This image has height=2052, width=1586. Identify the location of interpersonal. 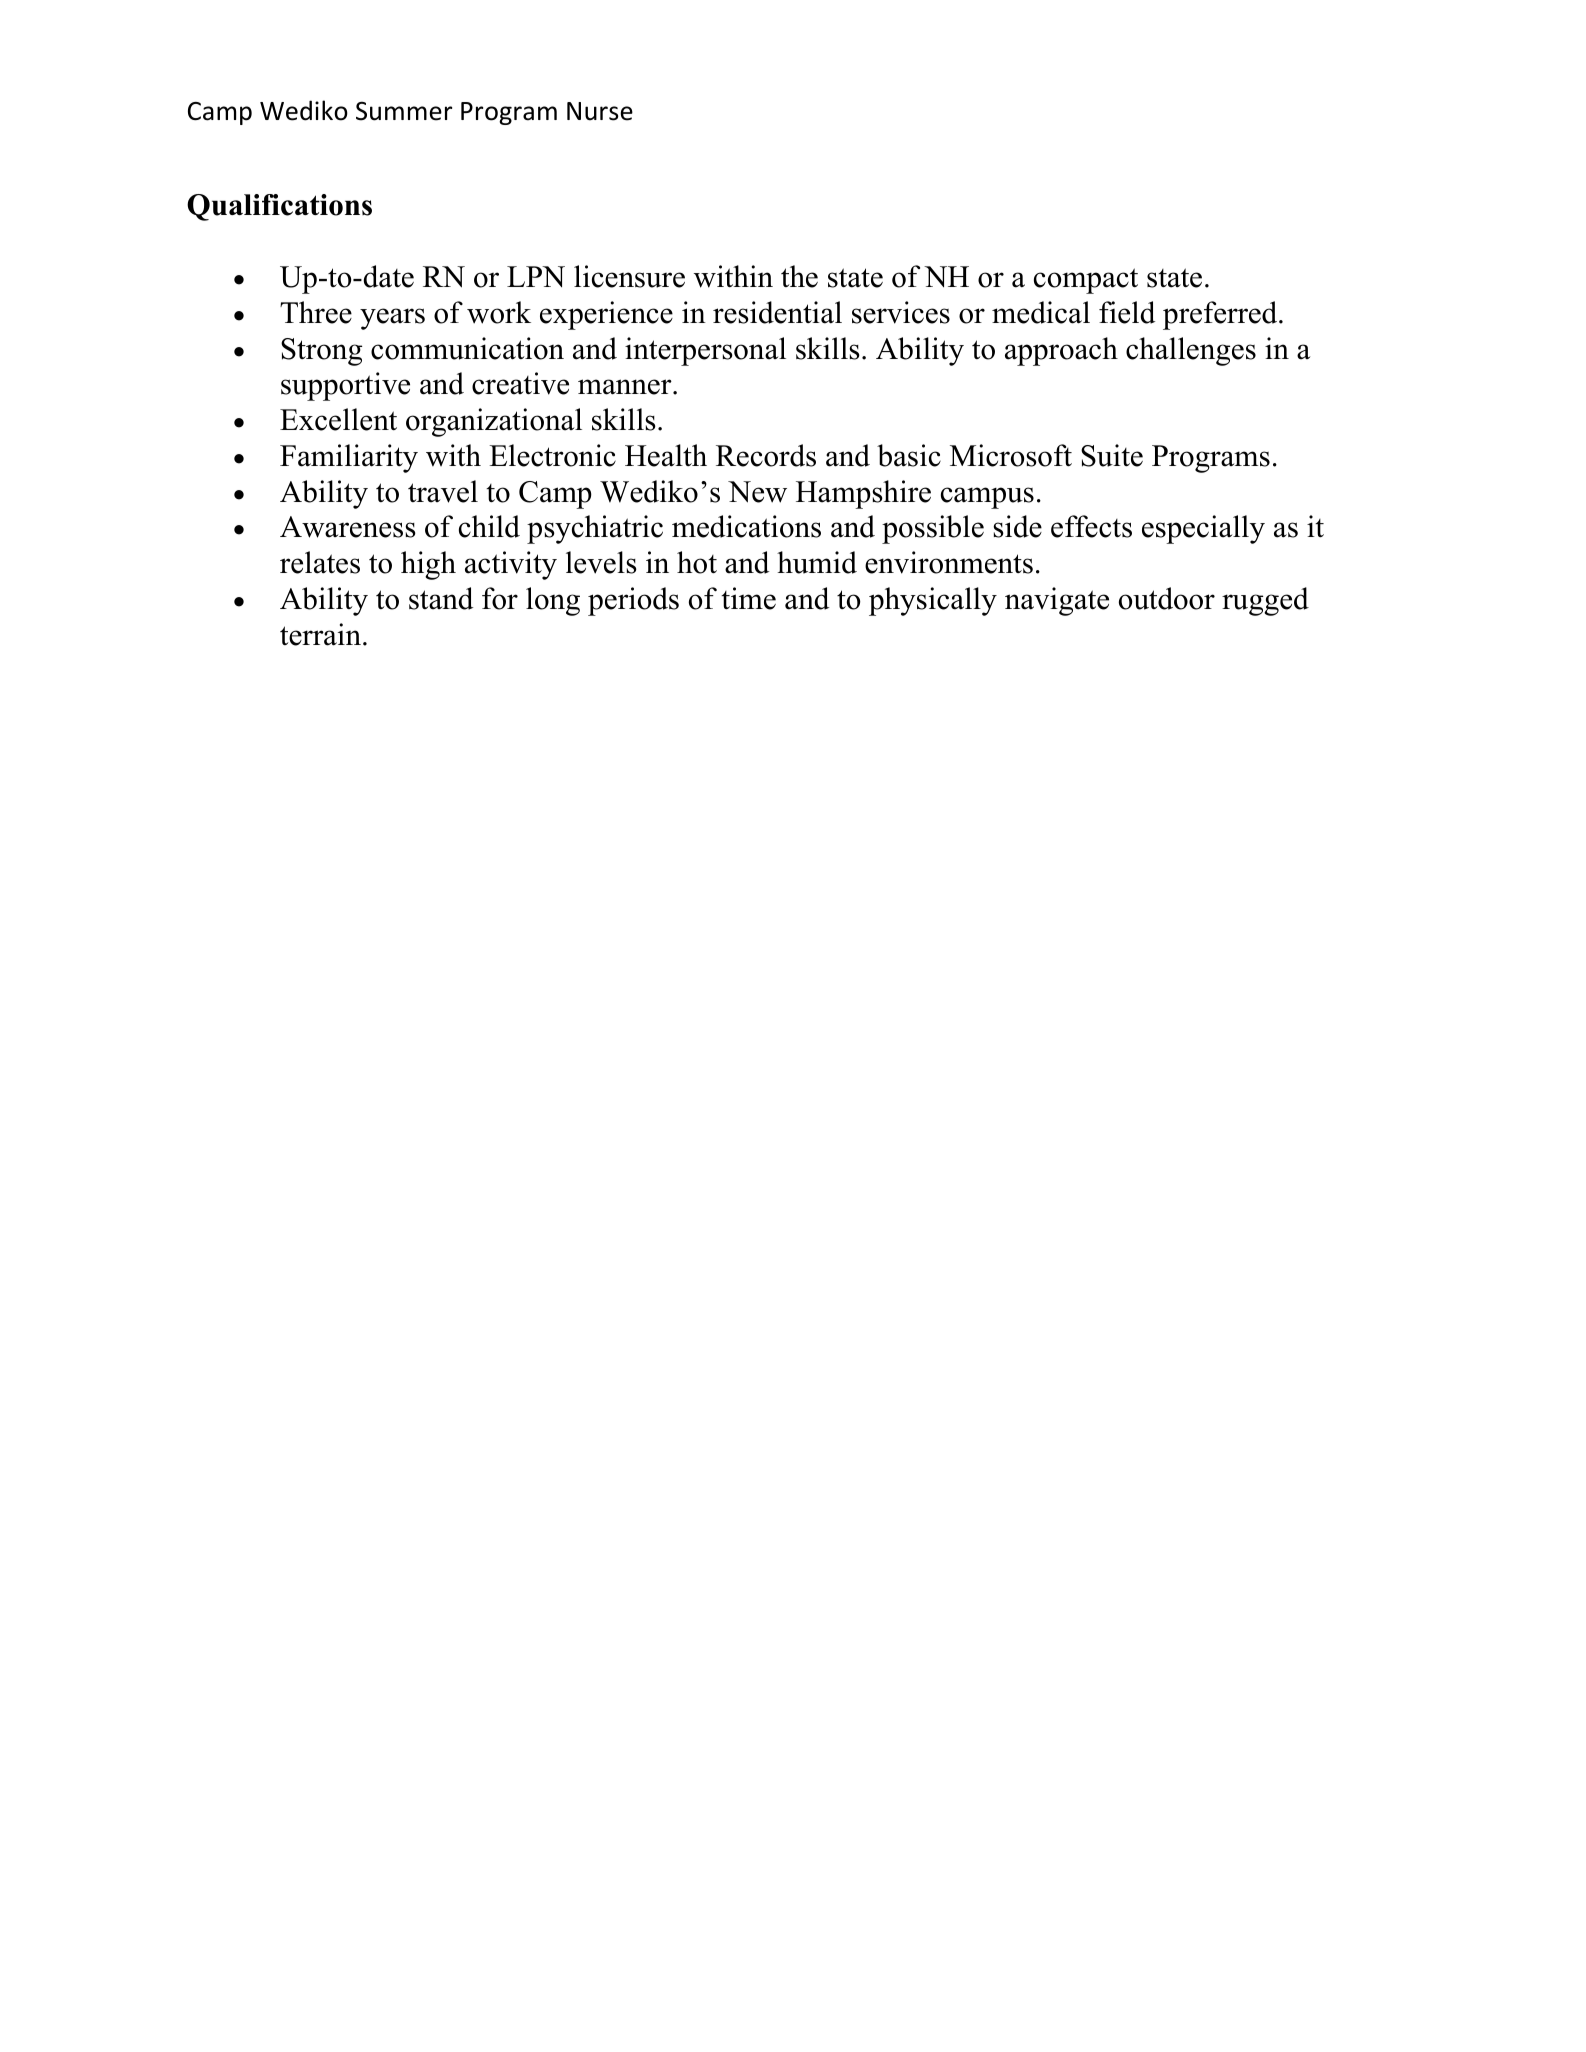
(705, 351).
